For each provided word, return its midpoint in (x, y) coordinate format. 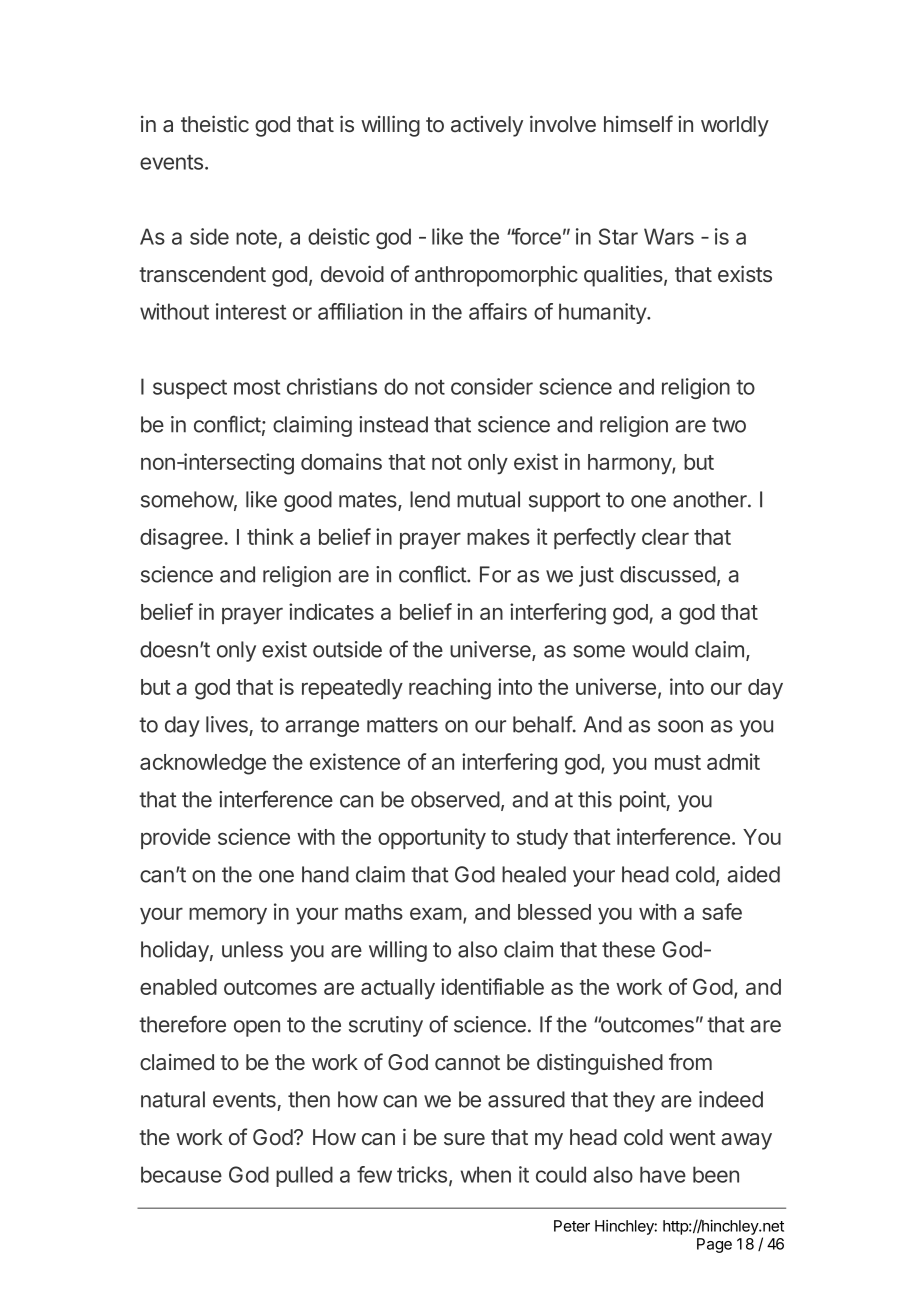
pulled (304, 1176)
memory (228, 916)
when (485, 1174)
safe (722, 911)
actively (487, 126)
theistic (215, 124)
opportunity (432, 838)
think (270, 536)
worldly (735, 126)
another (711, 499)
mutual (488, 499)
